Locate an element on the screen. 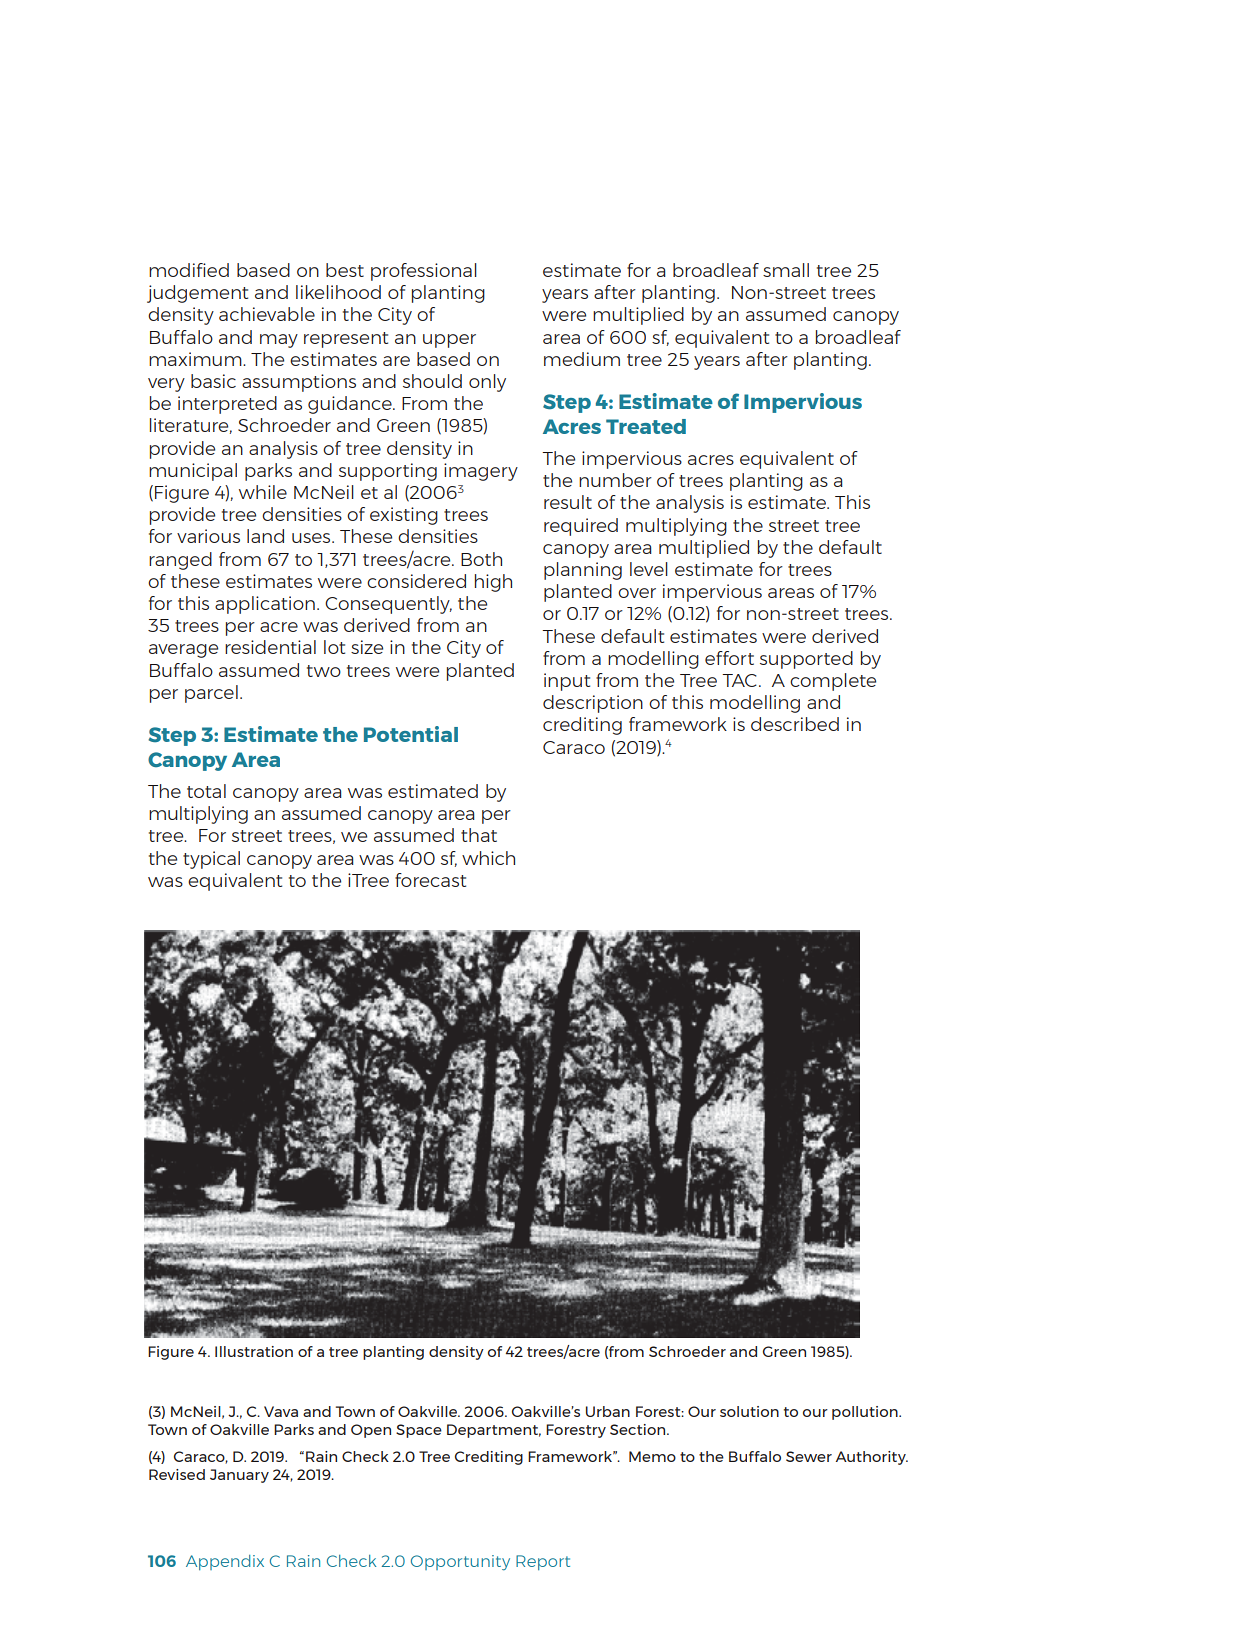 This screenshot has height=1628, width=1258. parcel is located at coordinates (211, 694).
